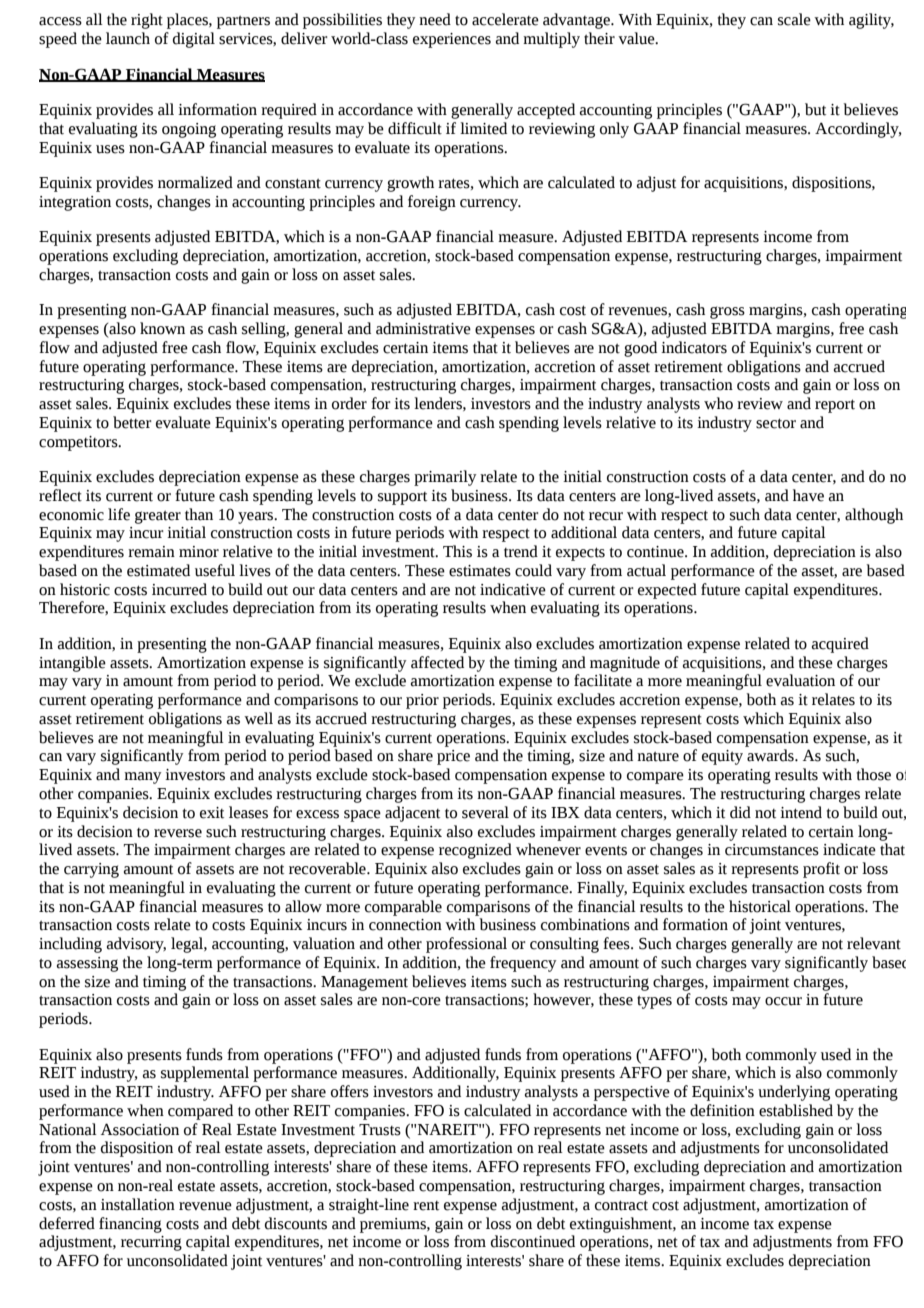 The height and width of the screenshot is (1308, 924). I want to click on premiums, so click(394, 1225).
